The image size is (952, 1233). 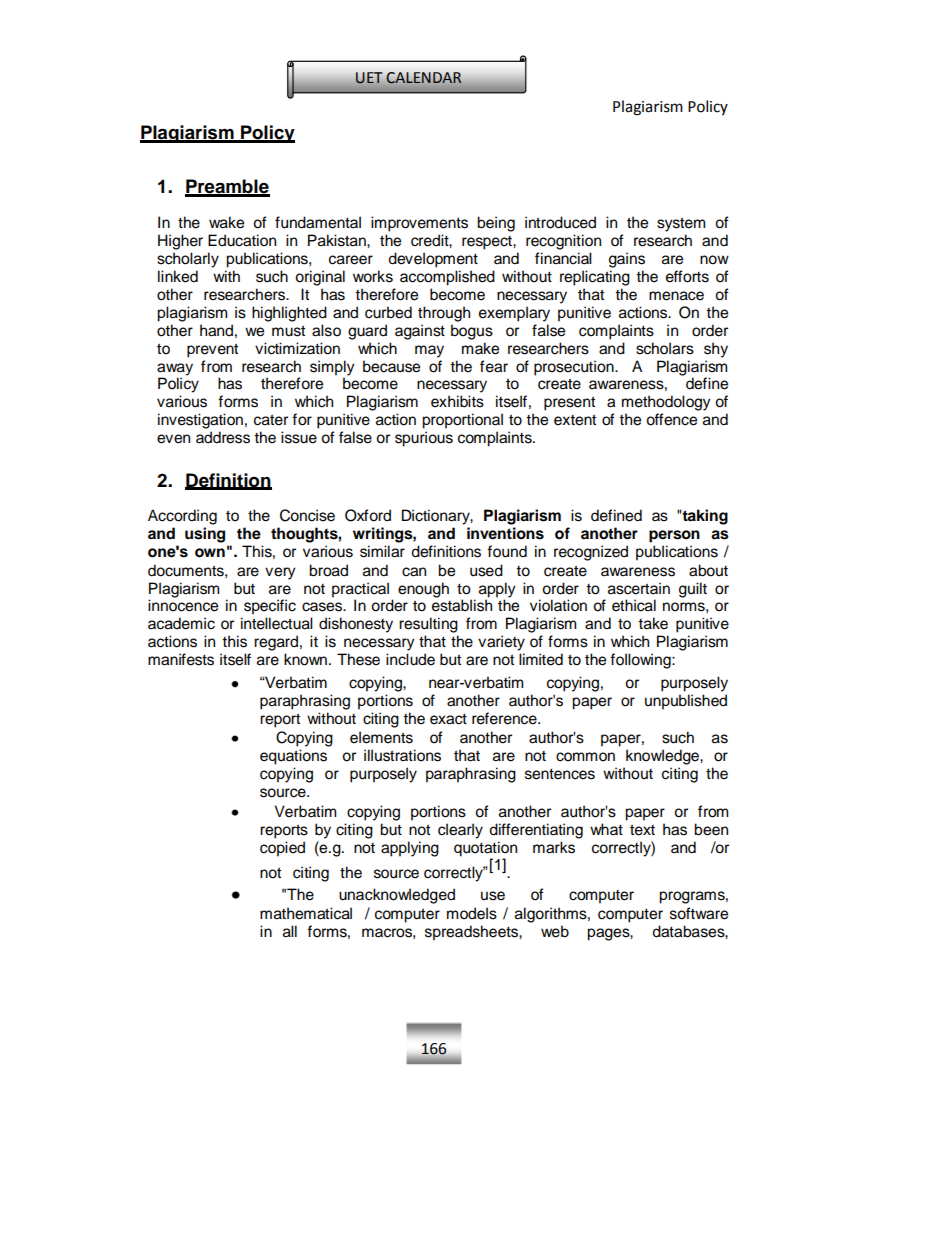 I want to click on software, so click(x=699, y=913).
